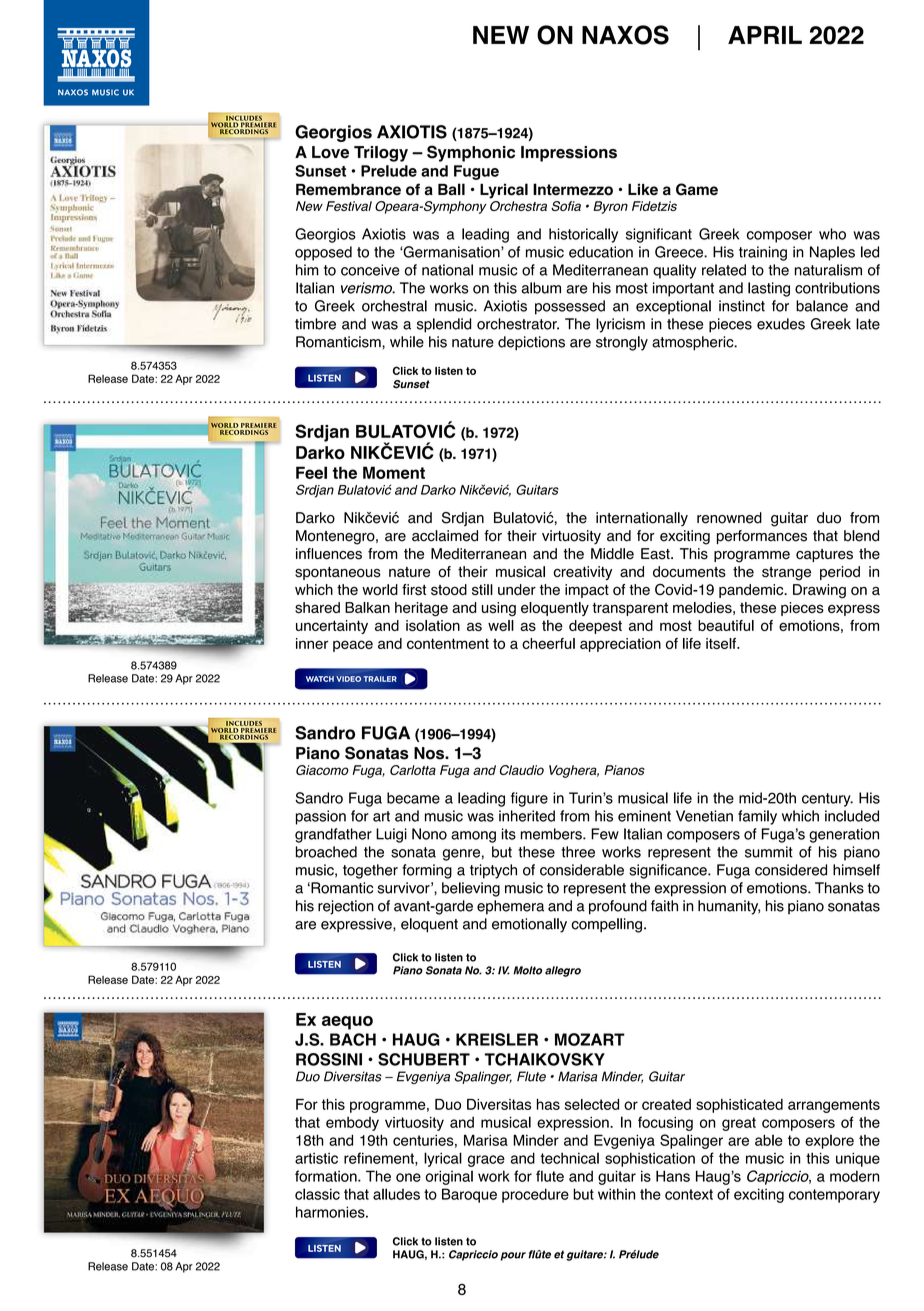  I want to click on performances, so click(762, 537).
